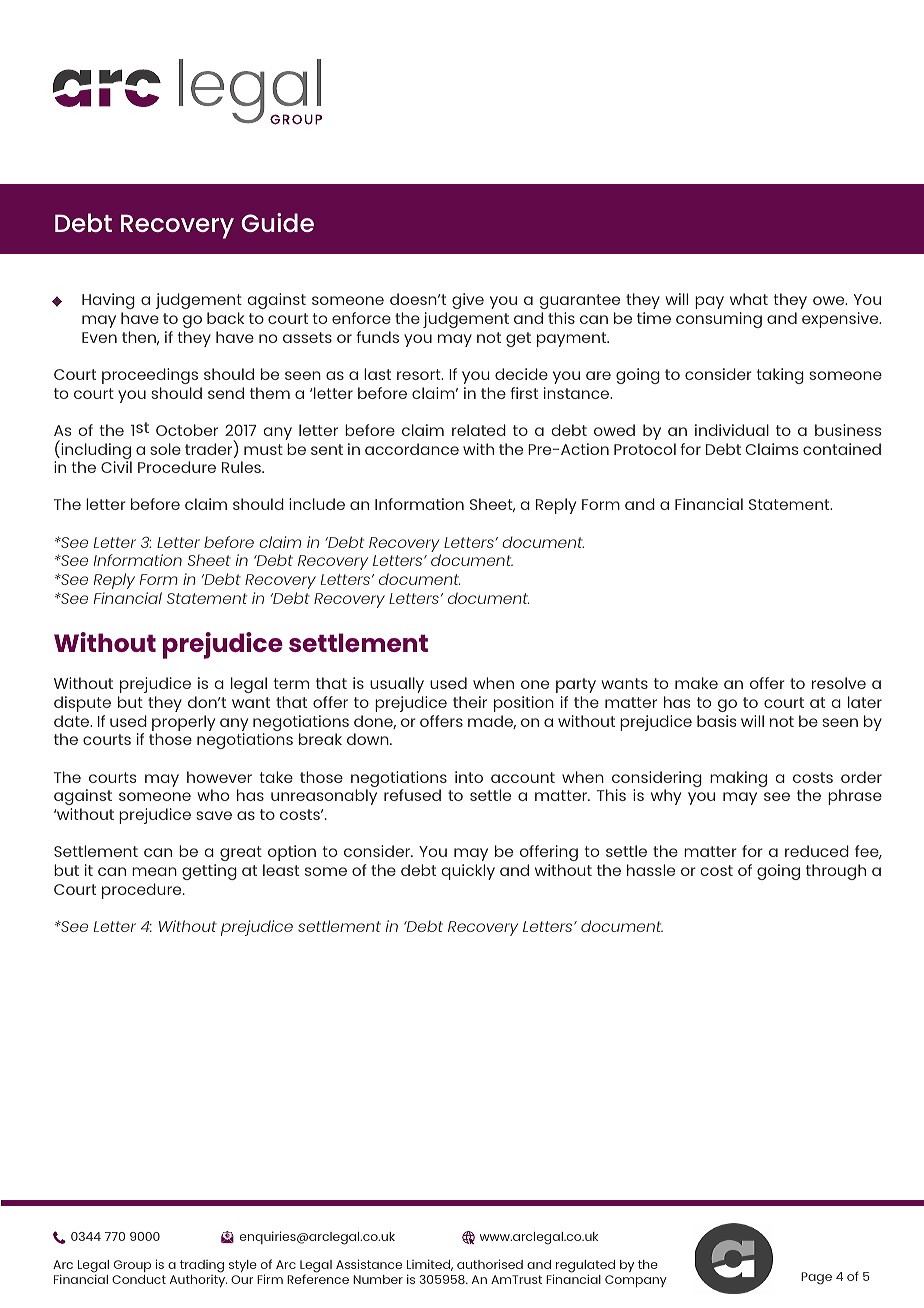  I want to click on making, so click(738, 779).
